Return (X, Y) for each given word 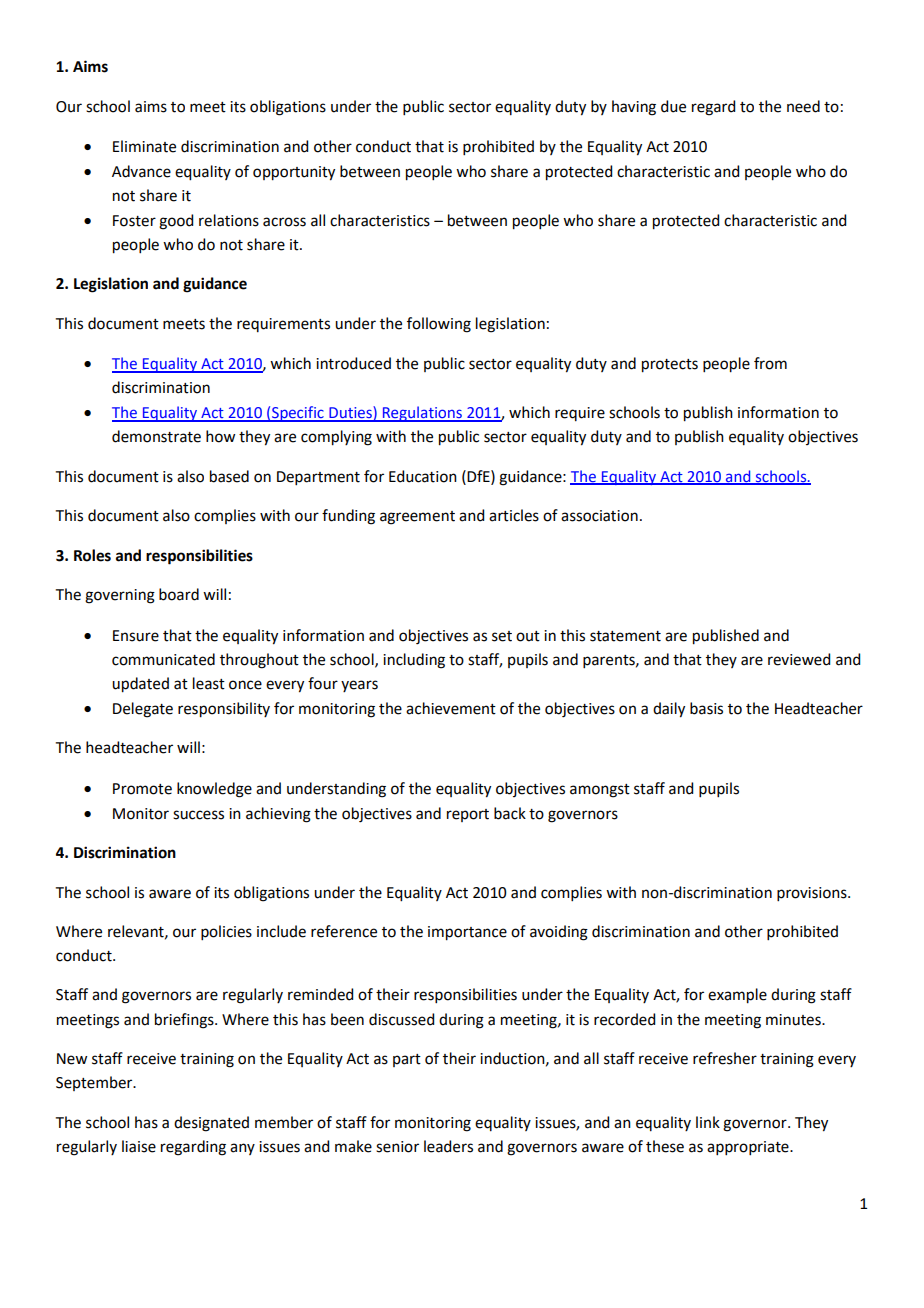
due (673, 106)
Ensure (136, 636)
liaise (139, 1146)
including (414, 661)
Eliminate (144, 146)
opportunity (294, 173)
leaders (448, 1146)
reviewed (799, 659)
